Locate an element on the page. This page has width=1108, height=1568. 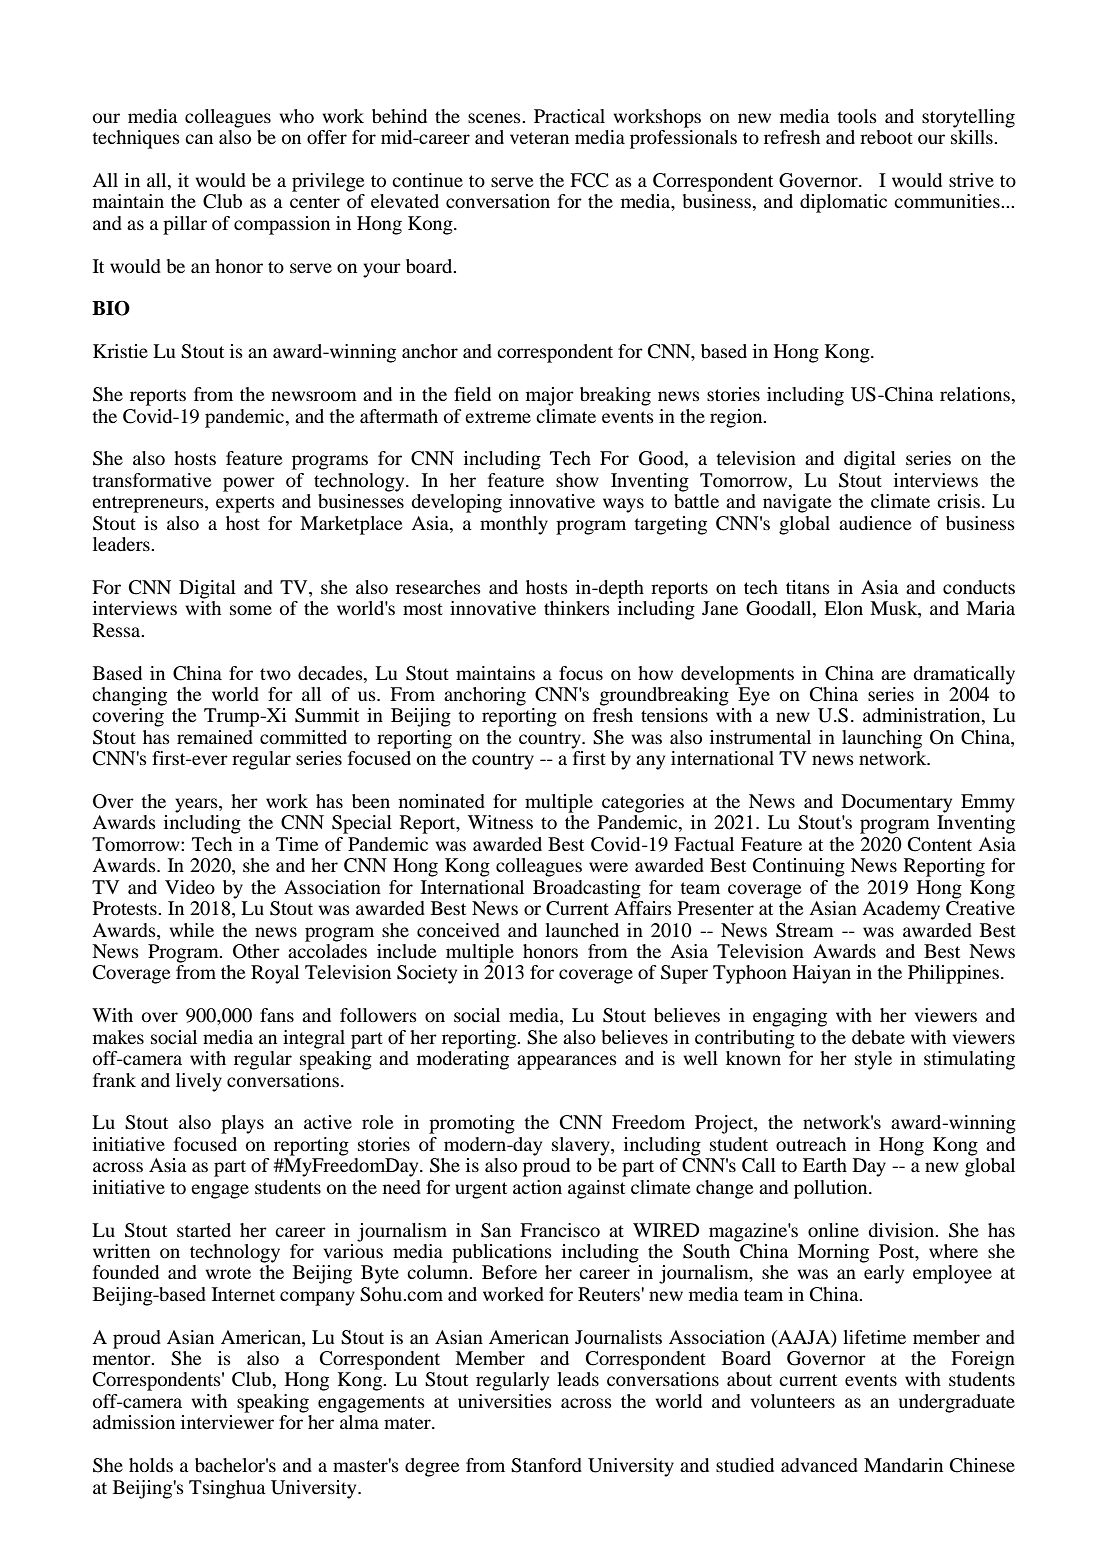
interviewer is located at coordinates (227, 1422).
